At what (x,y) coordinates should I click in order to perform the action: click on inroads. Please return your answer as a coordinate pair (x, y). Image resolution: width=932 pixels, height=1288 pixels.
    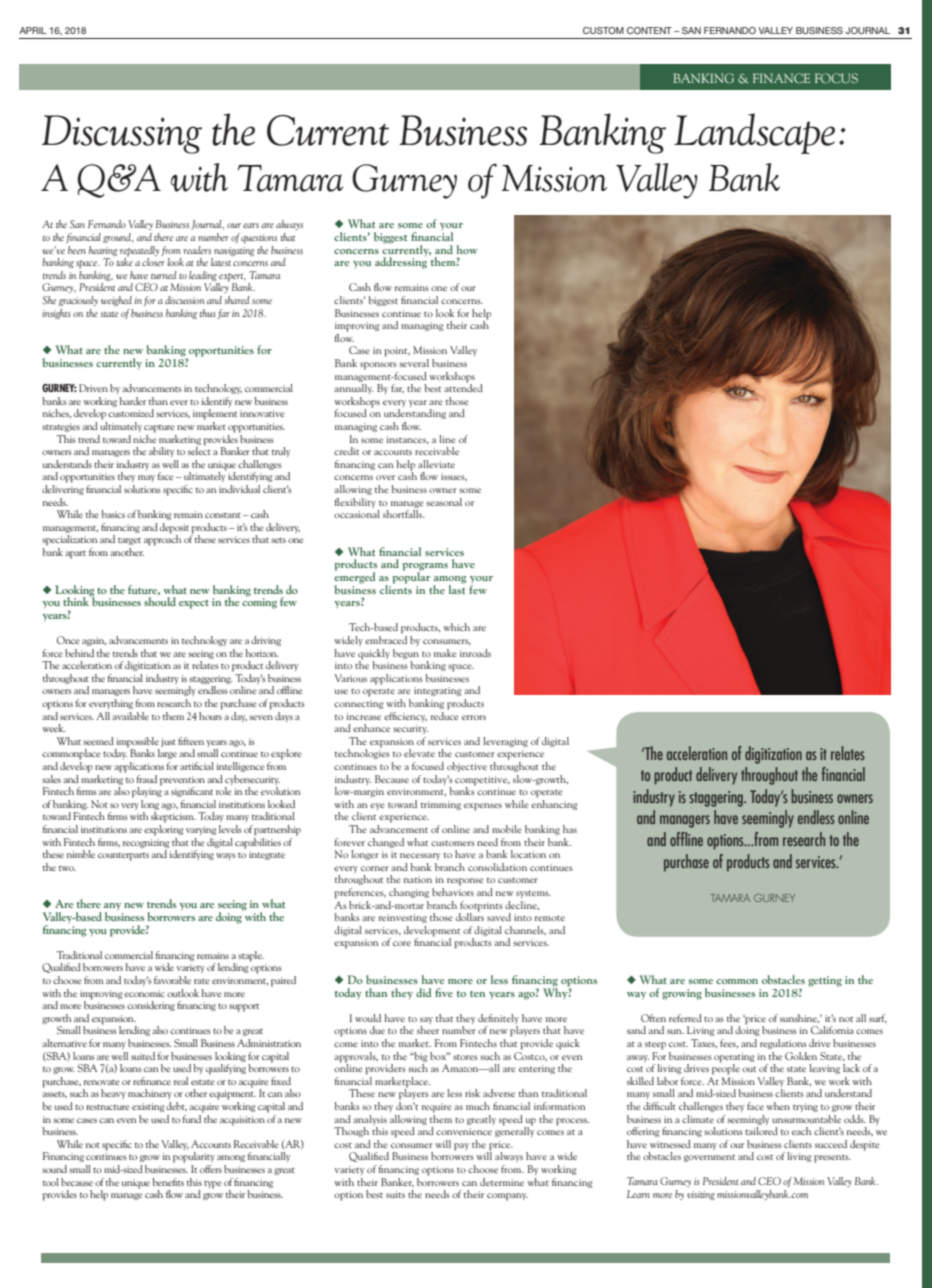
    Looking at the image, I should click on (475, 653).
